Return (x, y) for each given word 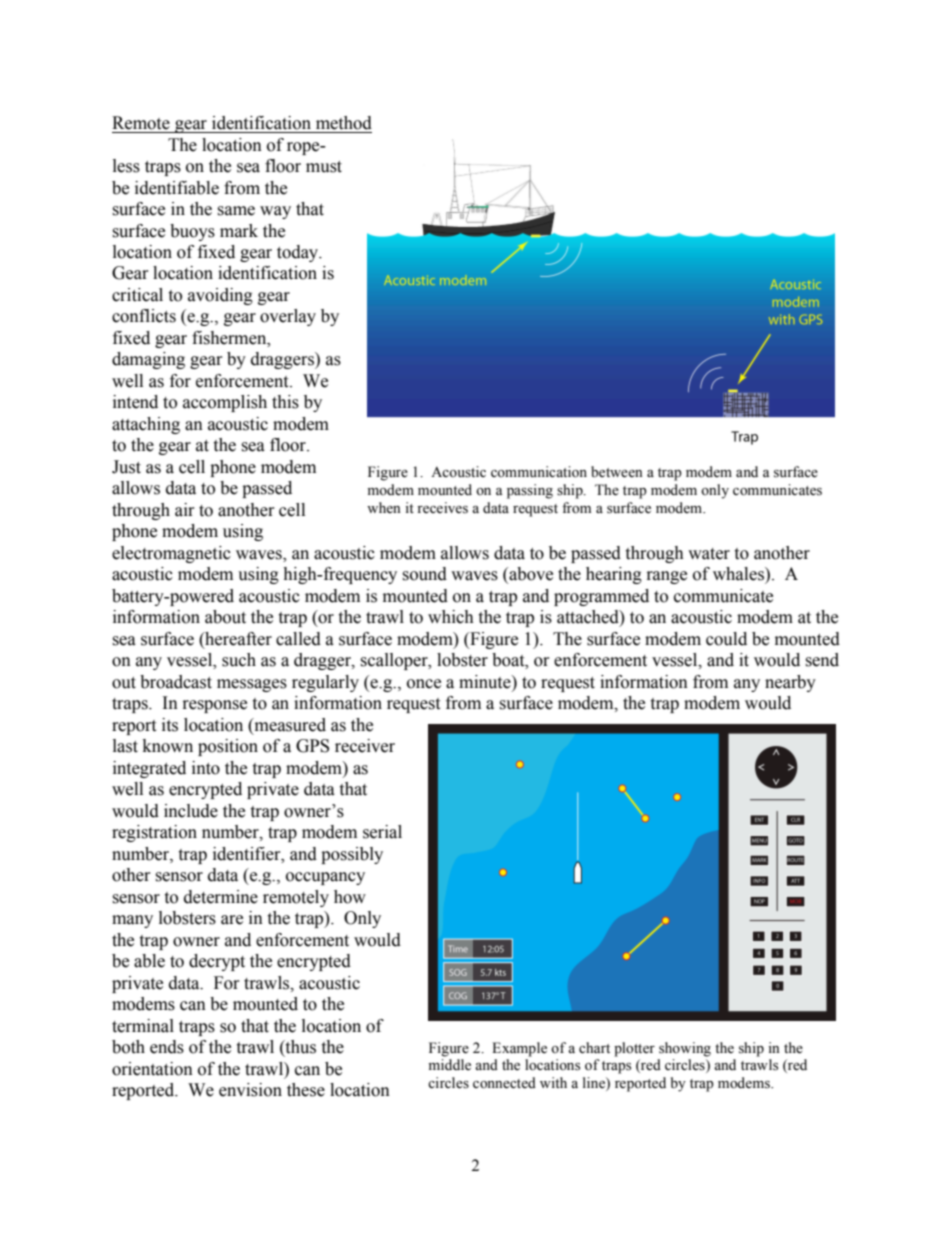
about (225, 617)
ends (167, 1047)
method (344, 123)
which (451, 617)
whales (739, 574)
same (236, 211)
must (324, 167)
